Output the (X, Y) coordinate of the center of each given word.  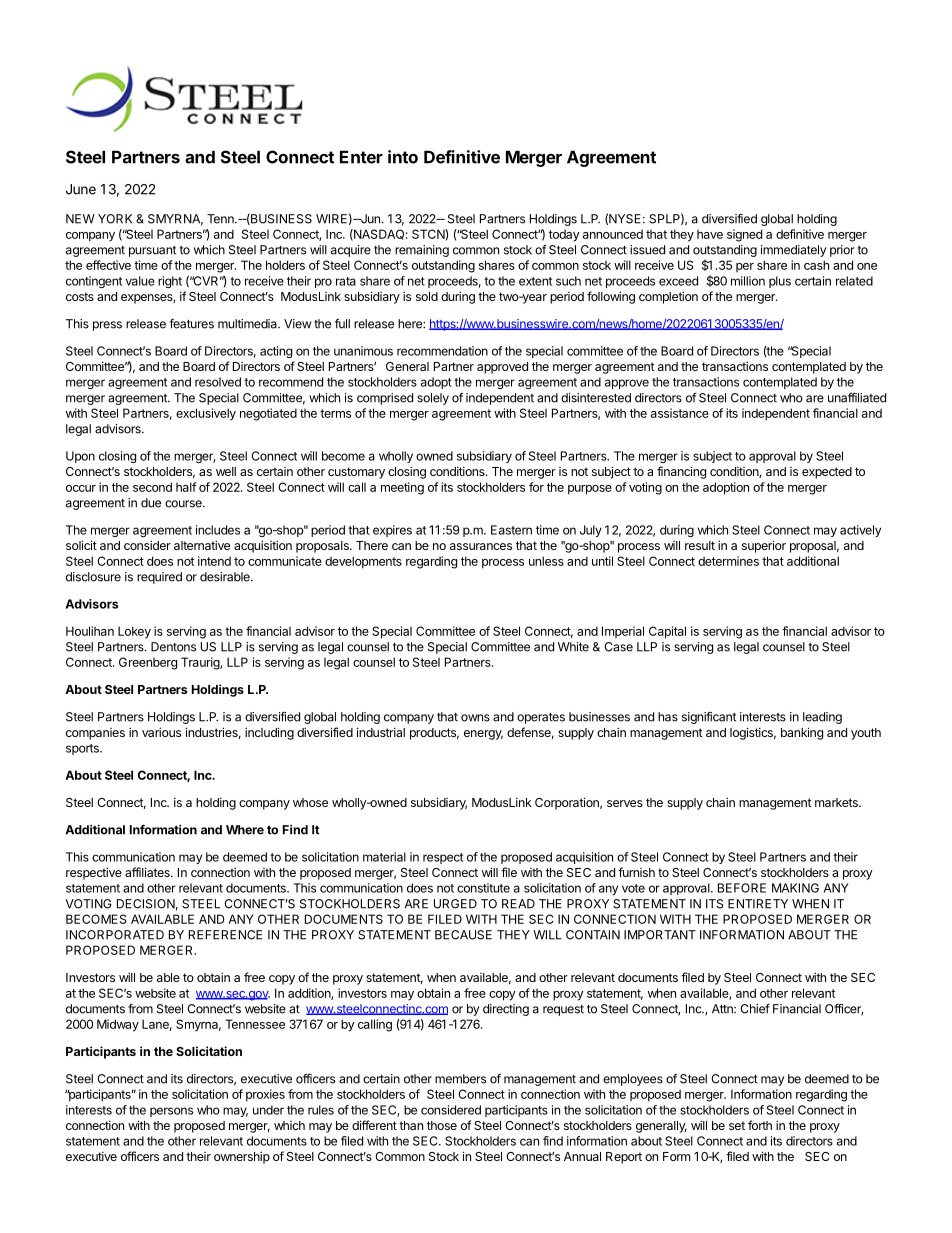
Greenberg (148, 663)
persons (171, 1112)
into (403, 157)
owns (475, 718)
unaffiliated (857, 398)
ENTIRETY (758, 904)
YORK (115, 219)
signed (744, 235)
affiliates (148, 872)
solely (433, 399)
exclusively (206, 414)
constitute (483, 888)
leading (822, 718)
